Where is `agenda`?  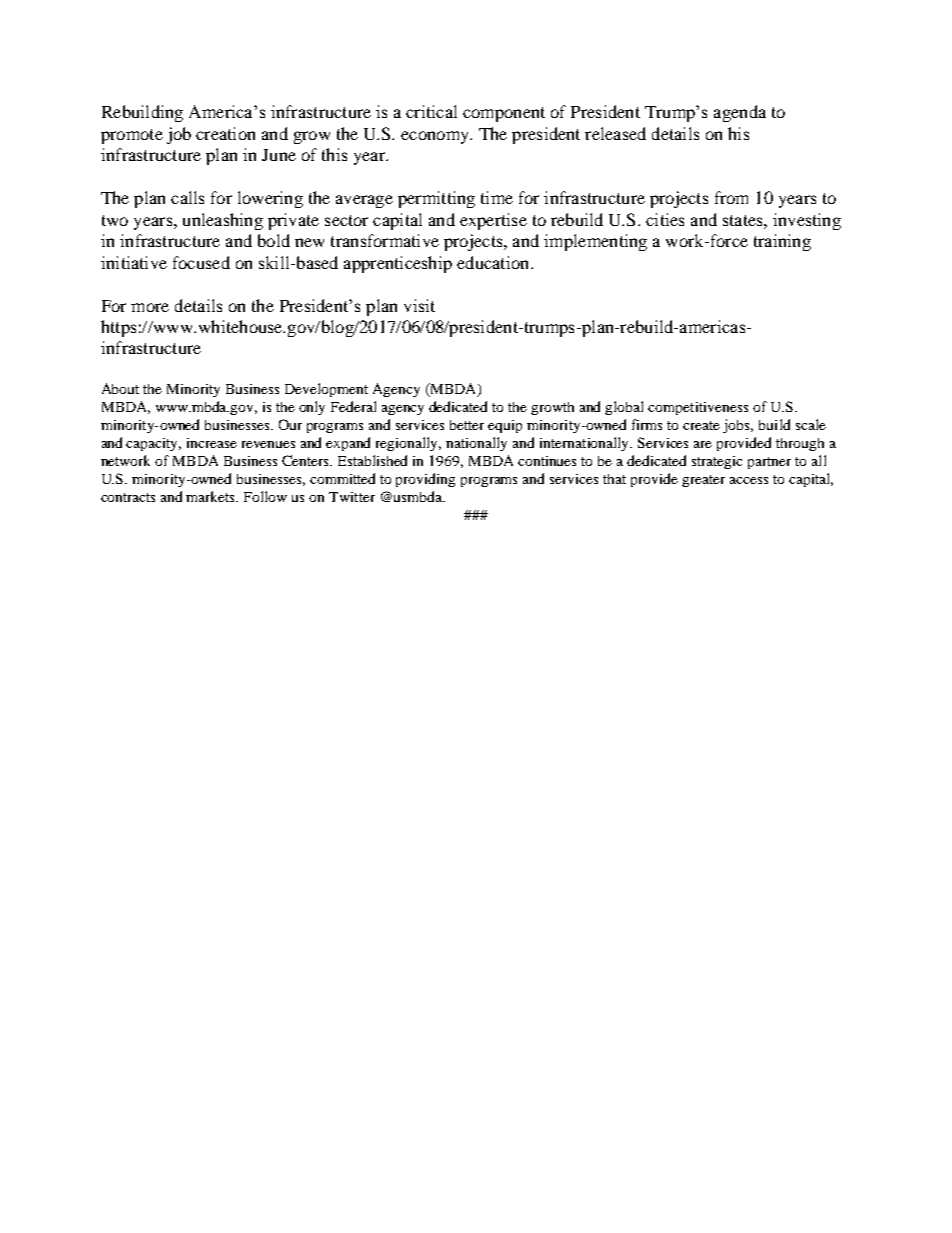
agenda is located at coordinates (740, 113).
